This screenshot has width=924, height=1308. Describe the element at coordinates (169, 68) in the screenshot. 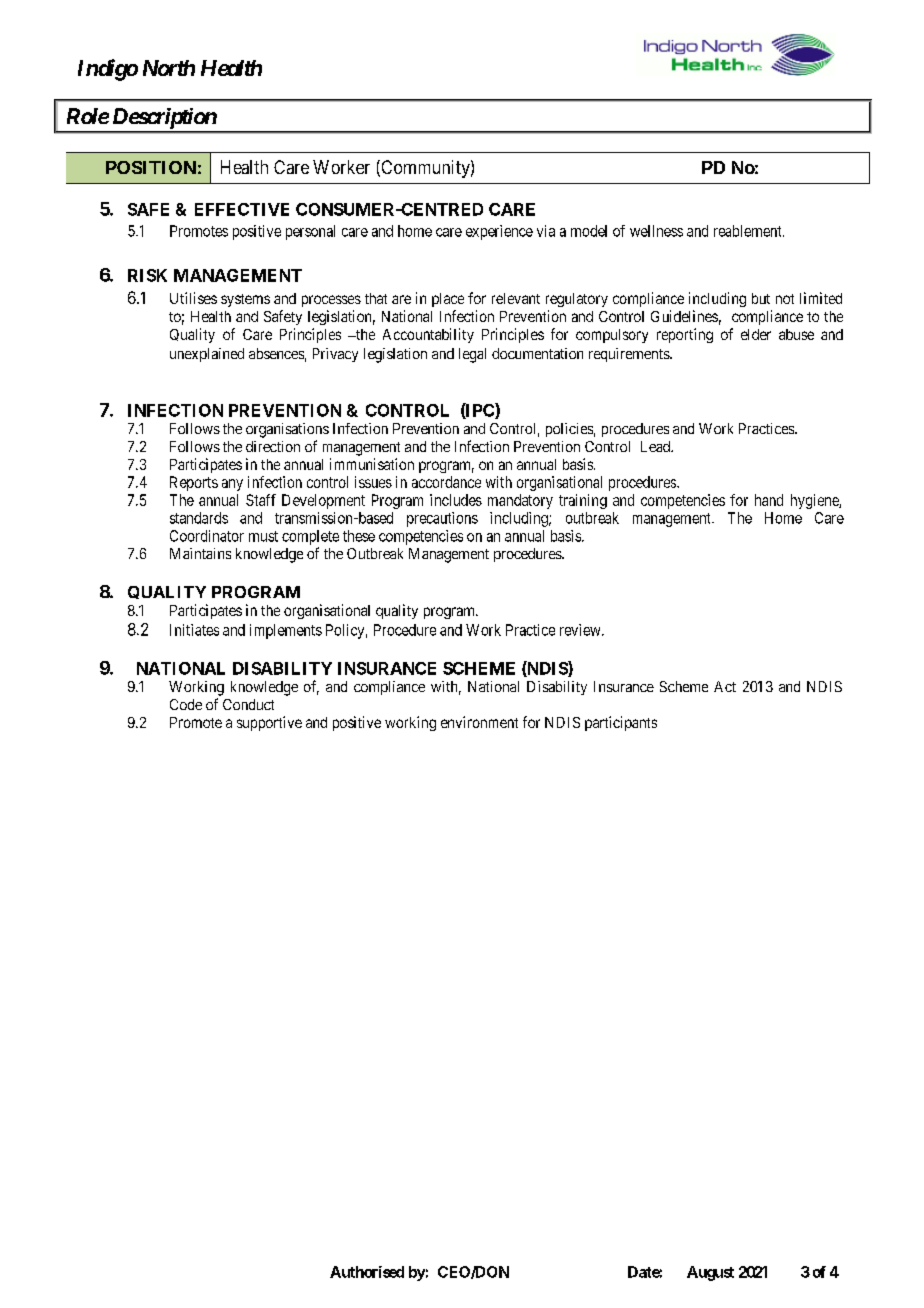

I see `North` at that location.
